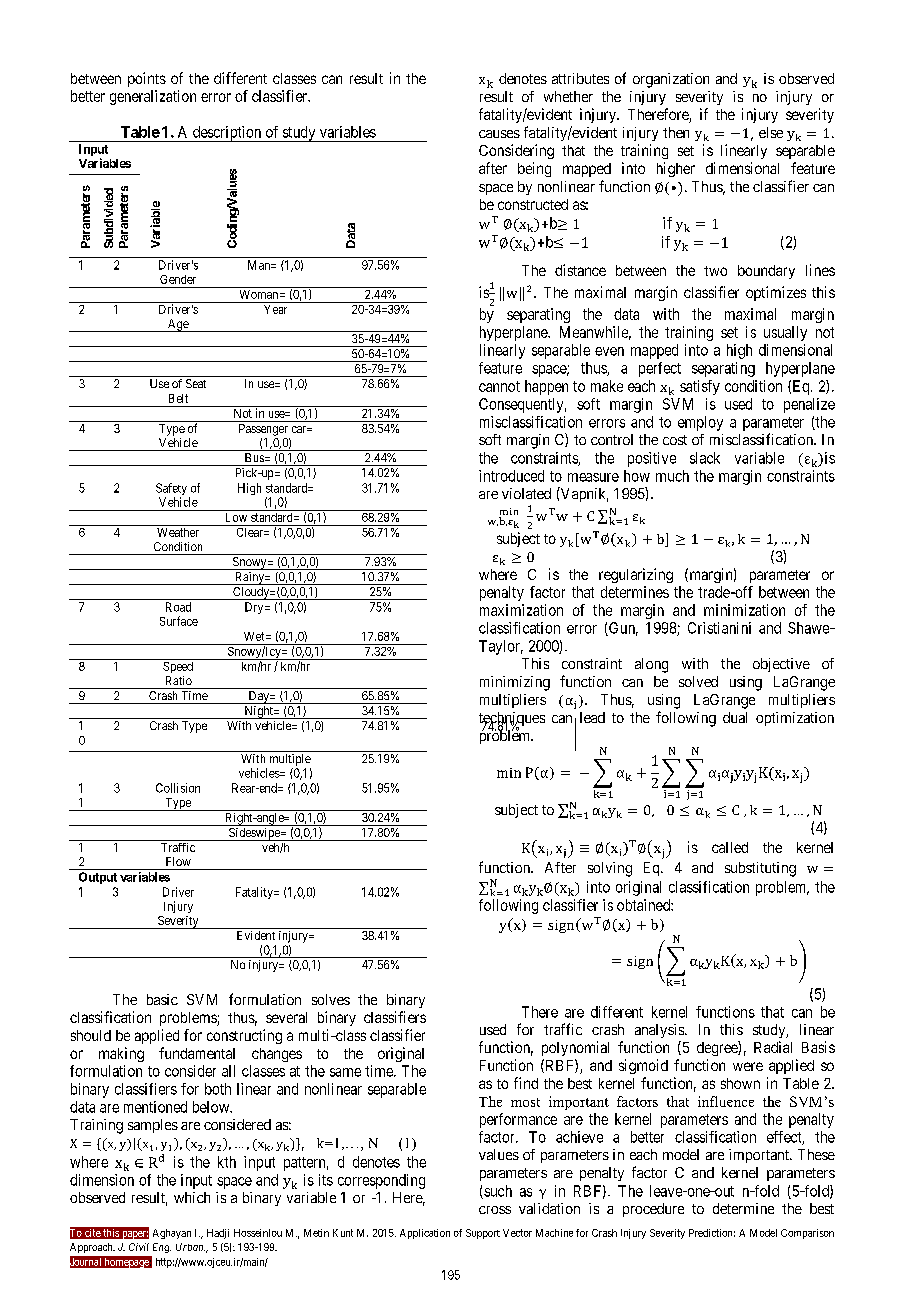 This image has width=924, height=1308. I want to click on Flow, so click(178, 861).
